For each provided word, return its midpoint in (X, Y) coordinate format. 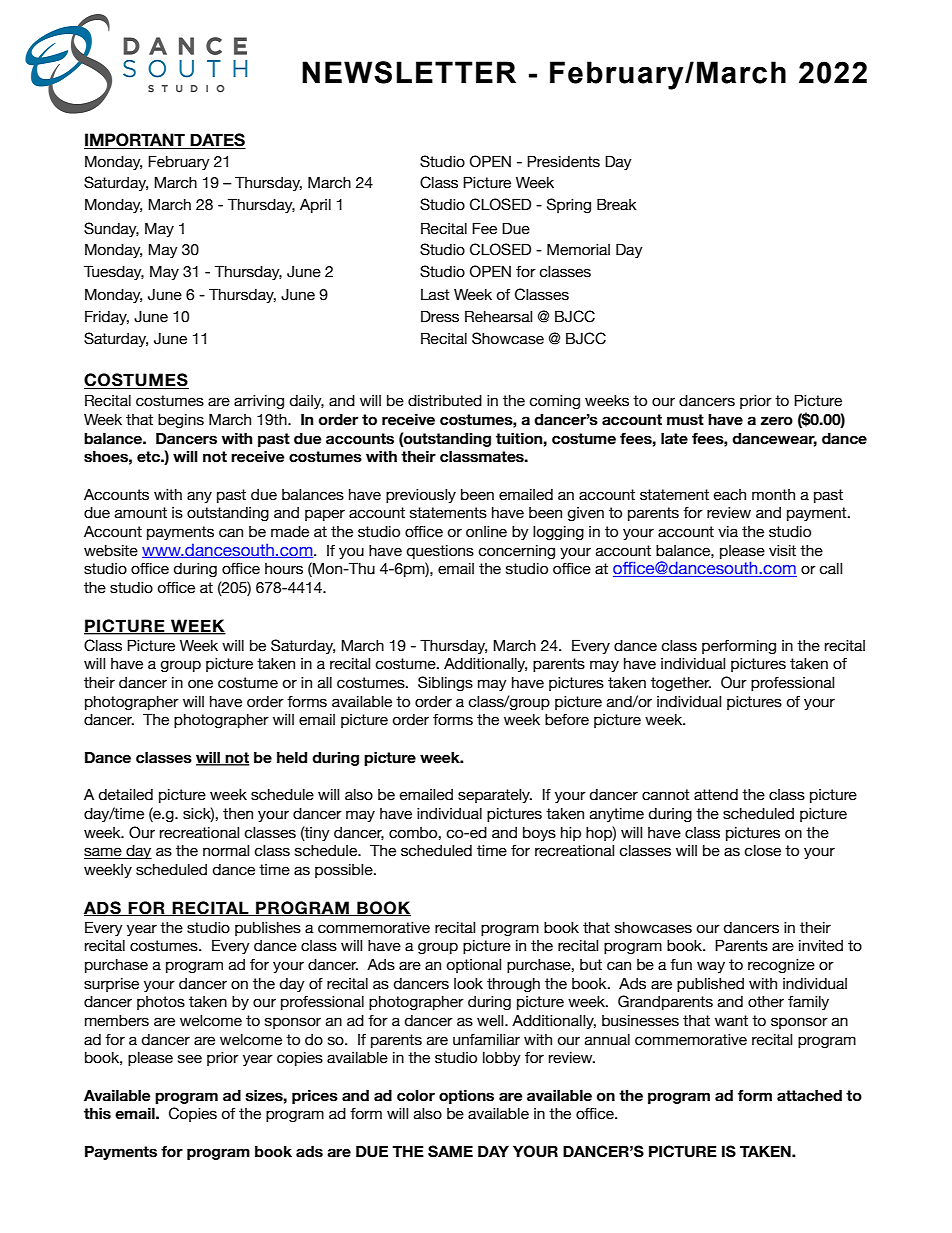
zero (777, 421)
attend (716, 795)
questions (440, 552)
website (111, 551)
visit (782, 551)
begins (181, 421)
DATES (217, 141)
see (190, 1059)
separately (495, 796)
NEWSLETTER (409, 72)
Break (617, 204)
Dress (440, 316)
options (466, 1096)
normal (226, 851)
